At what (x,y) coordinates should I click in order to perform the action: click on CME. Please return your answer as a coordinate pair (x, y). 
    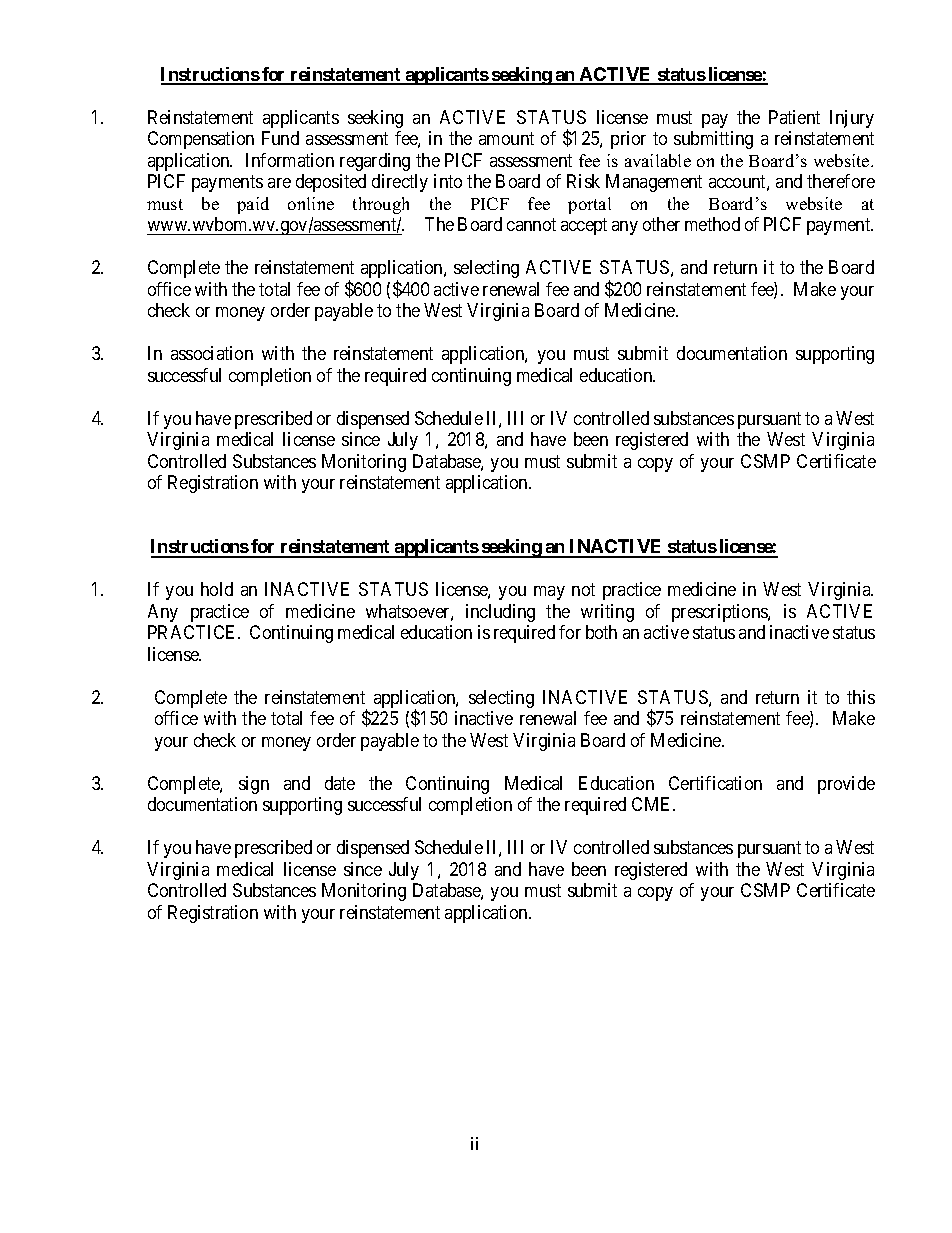
    Looking at the image, I should click on (653, 804).
